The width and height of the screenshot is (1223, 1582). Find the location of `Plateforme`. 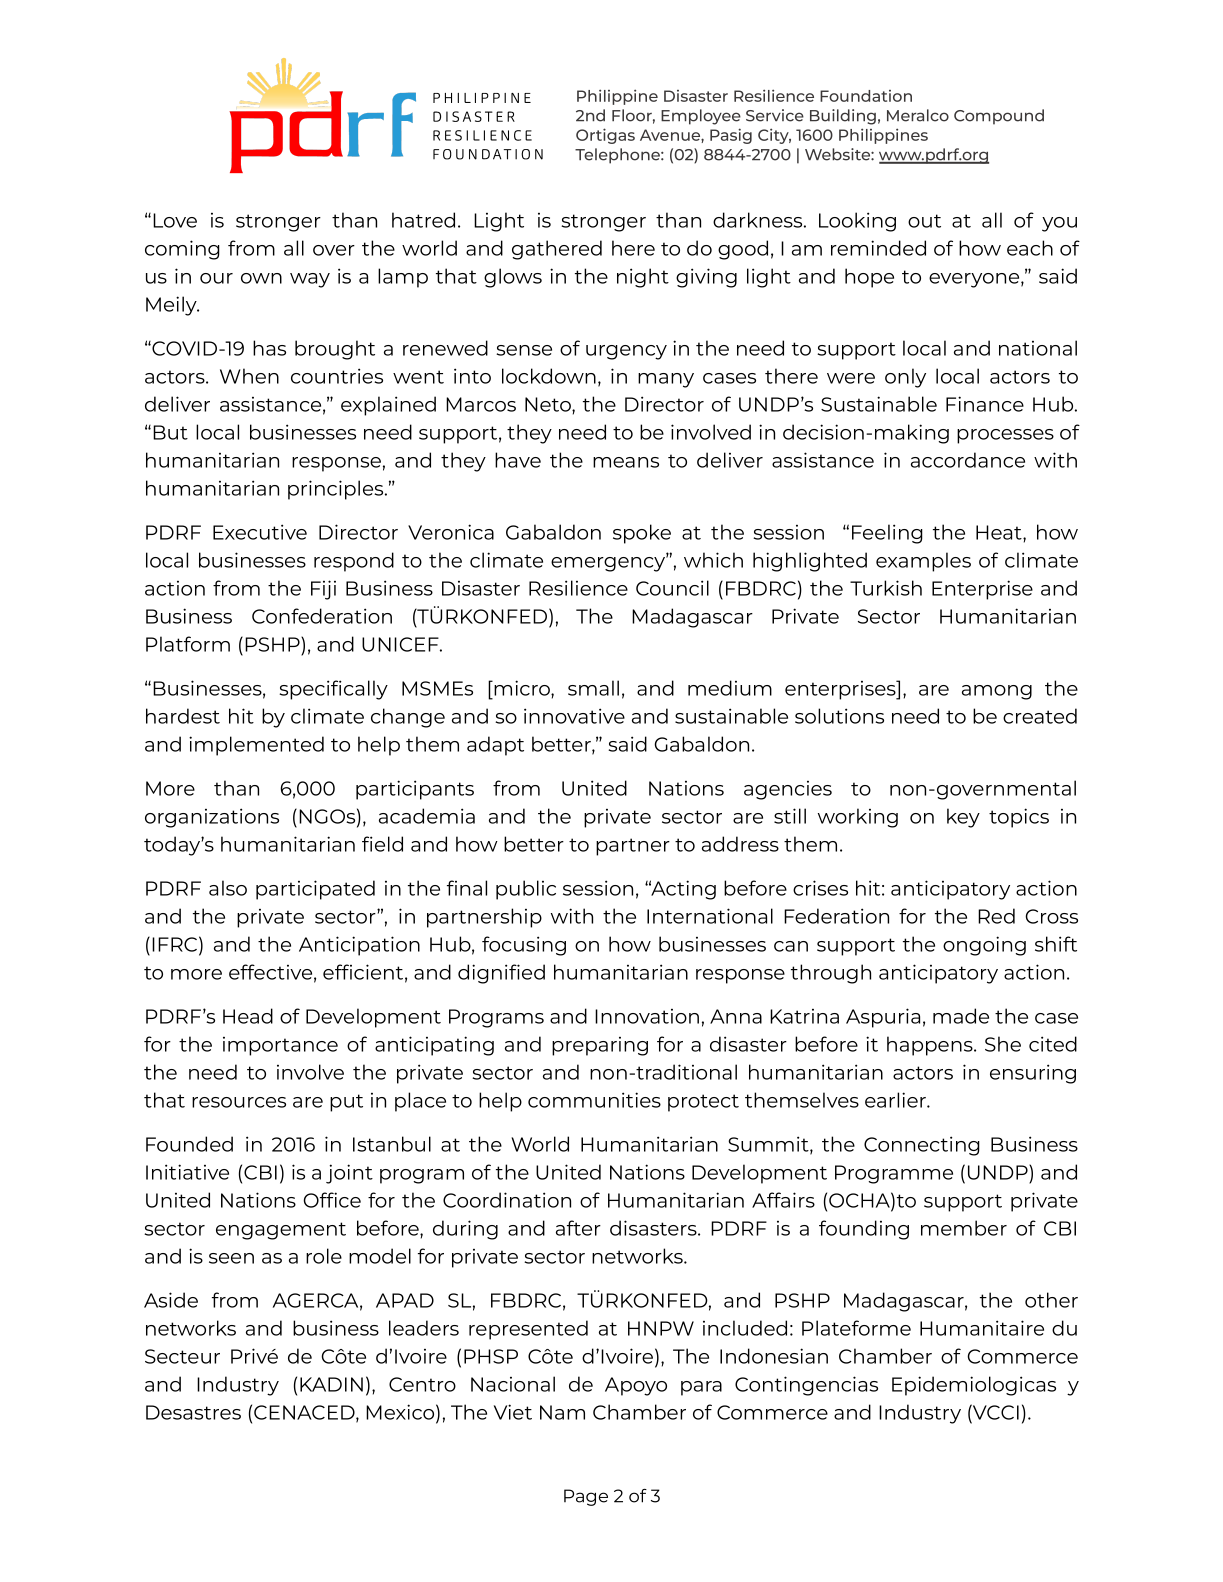

Plateforme is located at coordinates (856, 1328).
